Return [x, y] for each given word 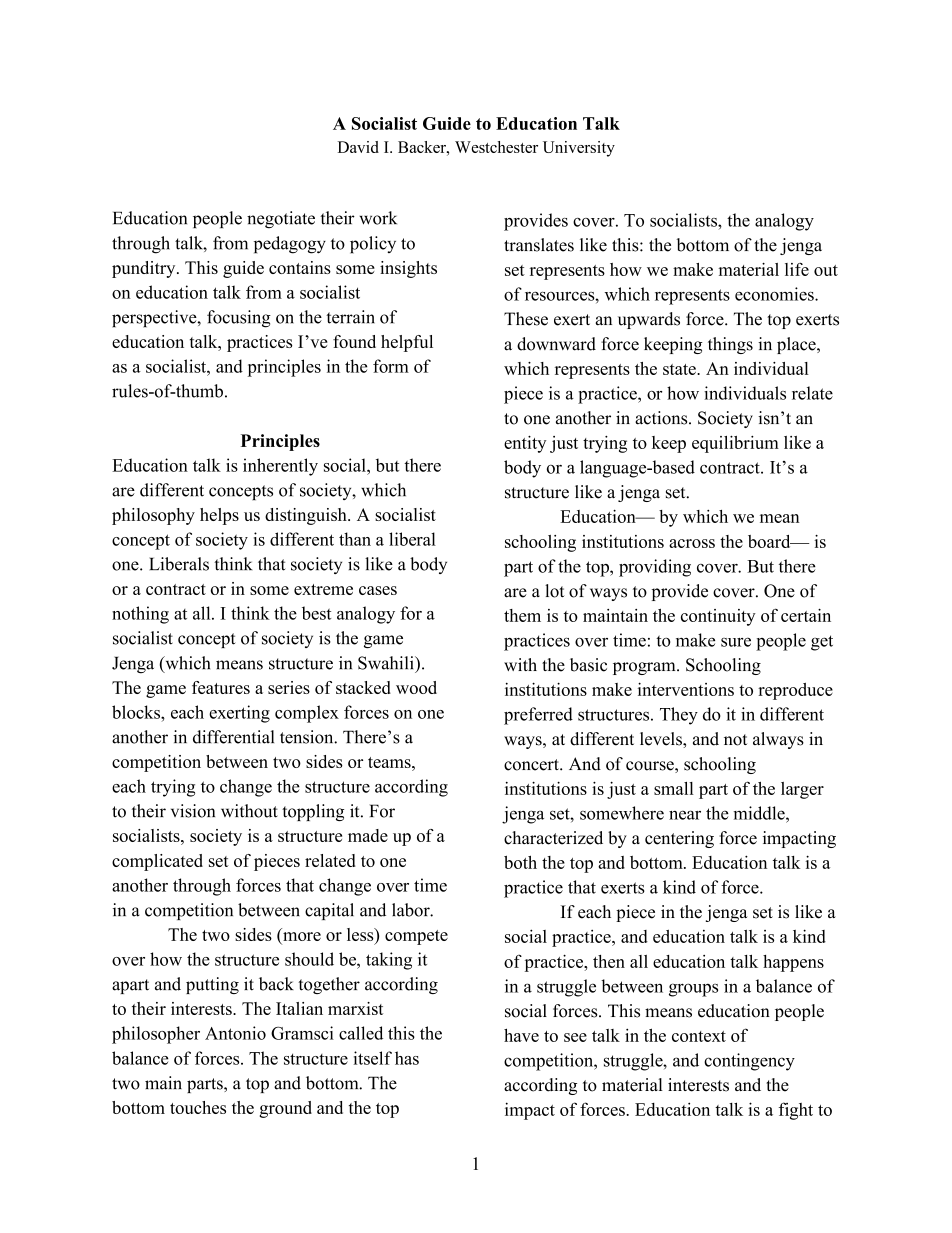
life [797, 269]
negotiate [281, 220]
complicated [157, 862]
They [679, 716]
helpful [407, 343]
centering [679, 839]
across [692, 543]
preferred [538, 716]
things [730, 345]
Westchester [496, 147]
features [221, 687]
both [520, 862]
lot [555, 591]
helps [219, 516]
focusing [239, 319]
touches [198, 1107]
